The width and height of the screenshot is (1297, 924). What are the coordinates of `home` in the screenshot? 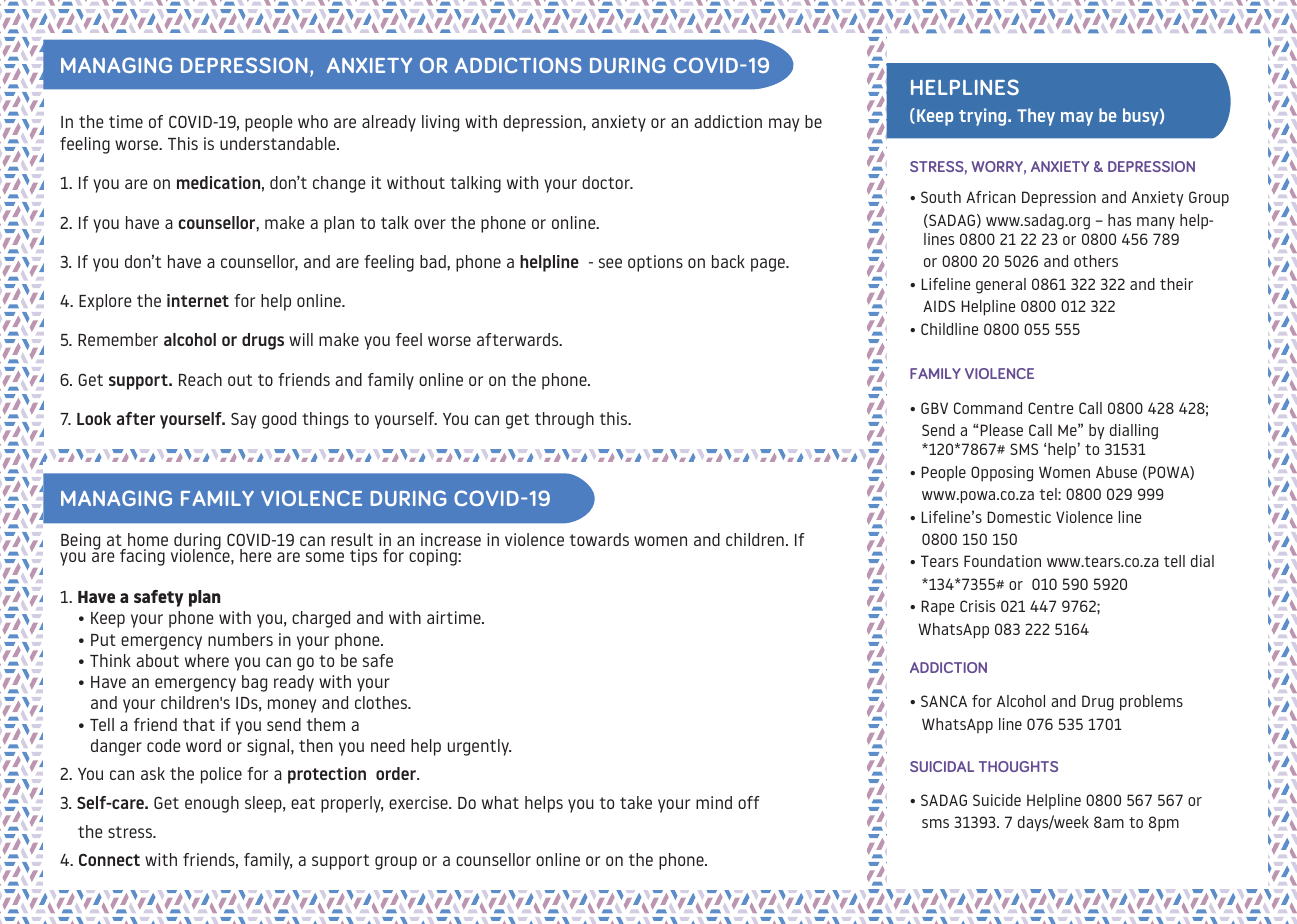 It's located at (148, 539).
